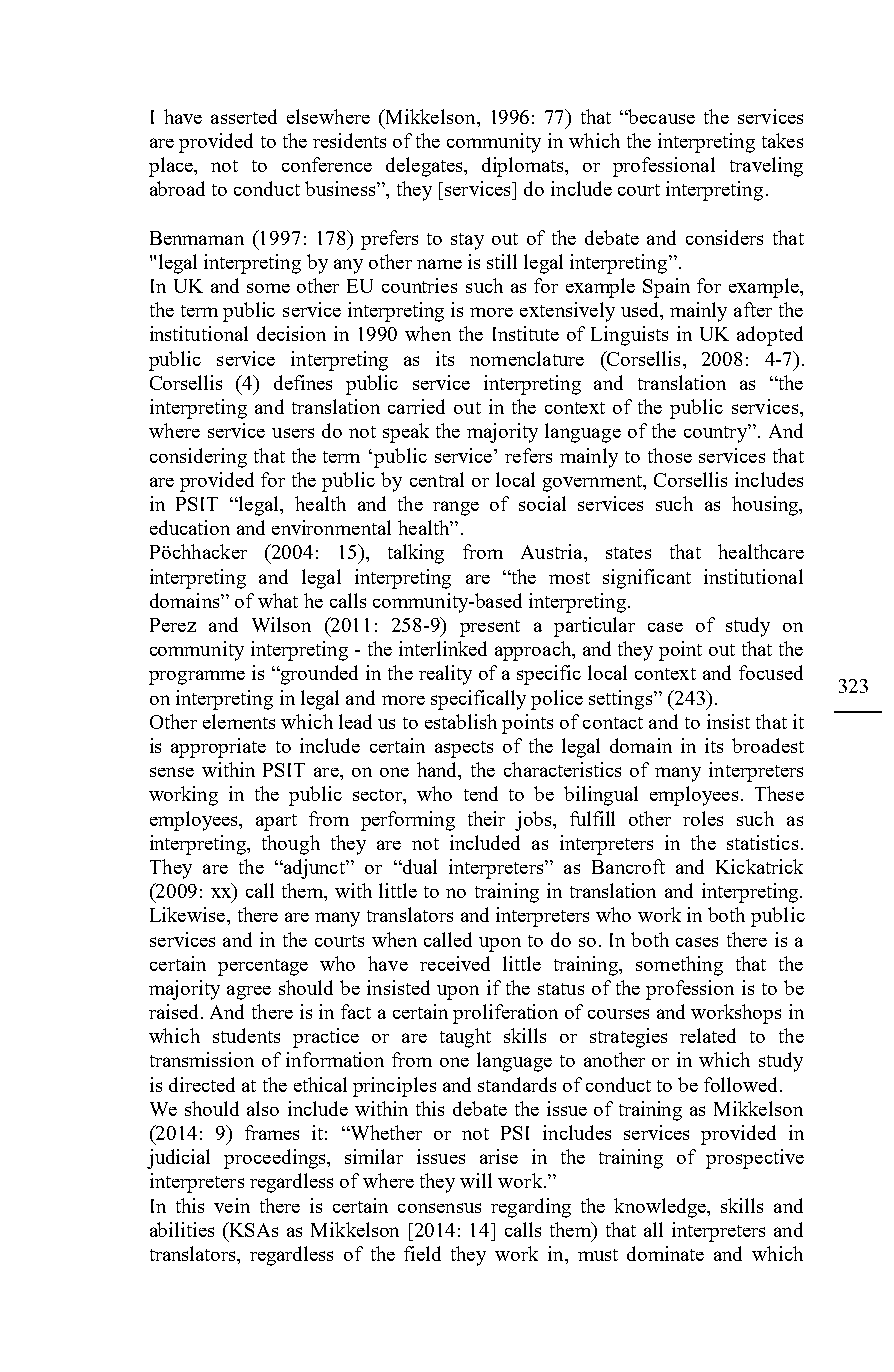 Image resolution: width=894 pixels, height=1372 pixels. I want to click on carried, so click(416, 406).
